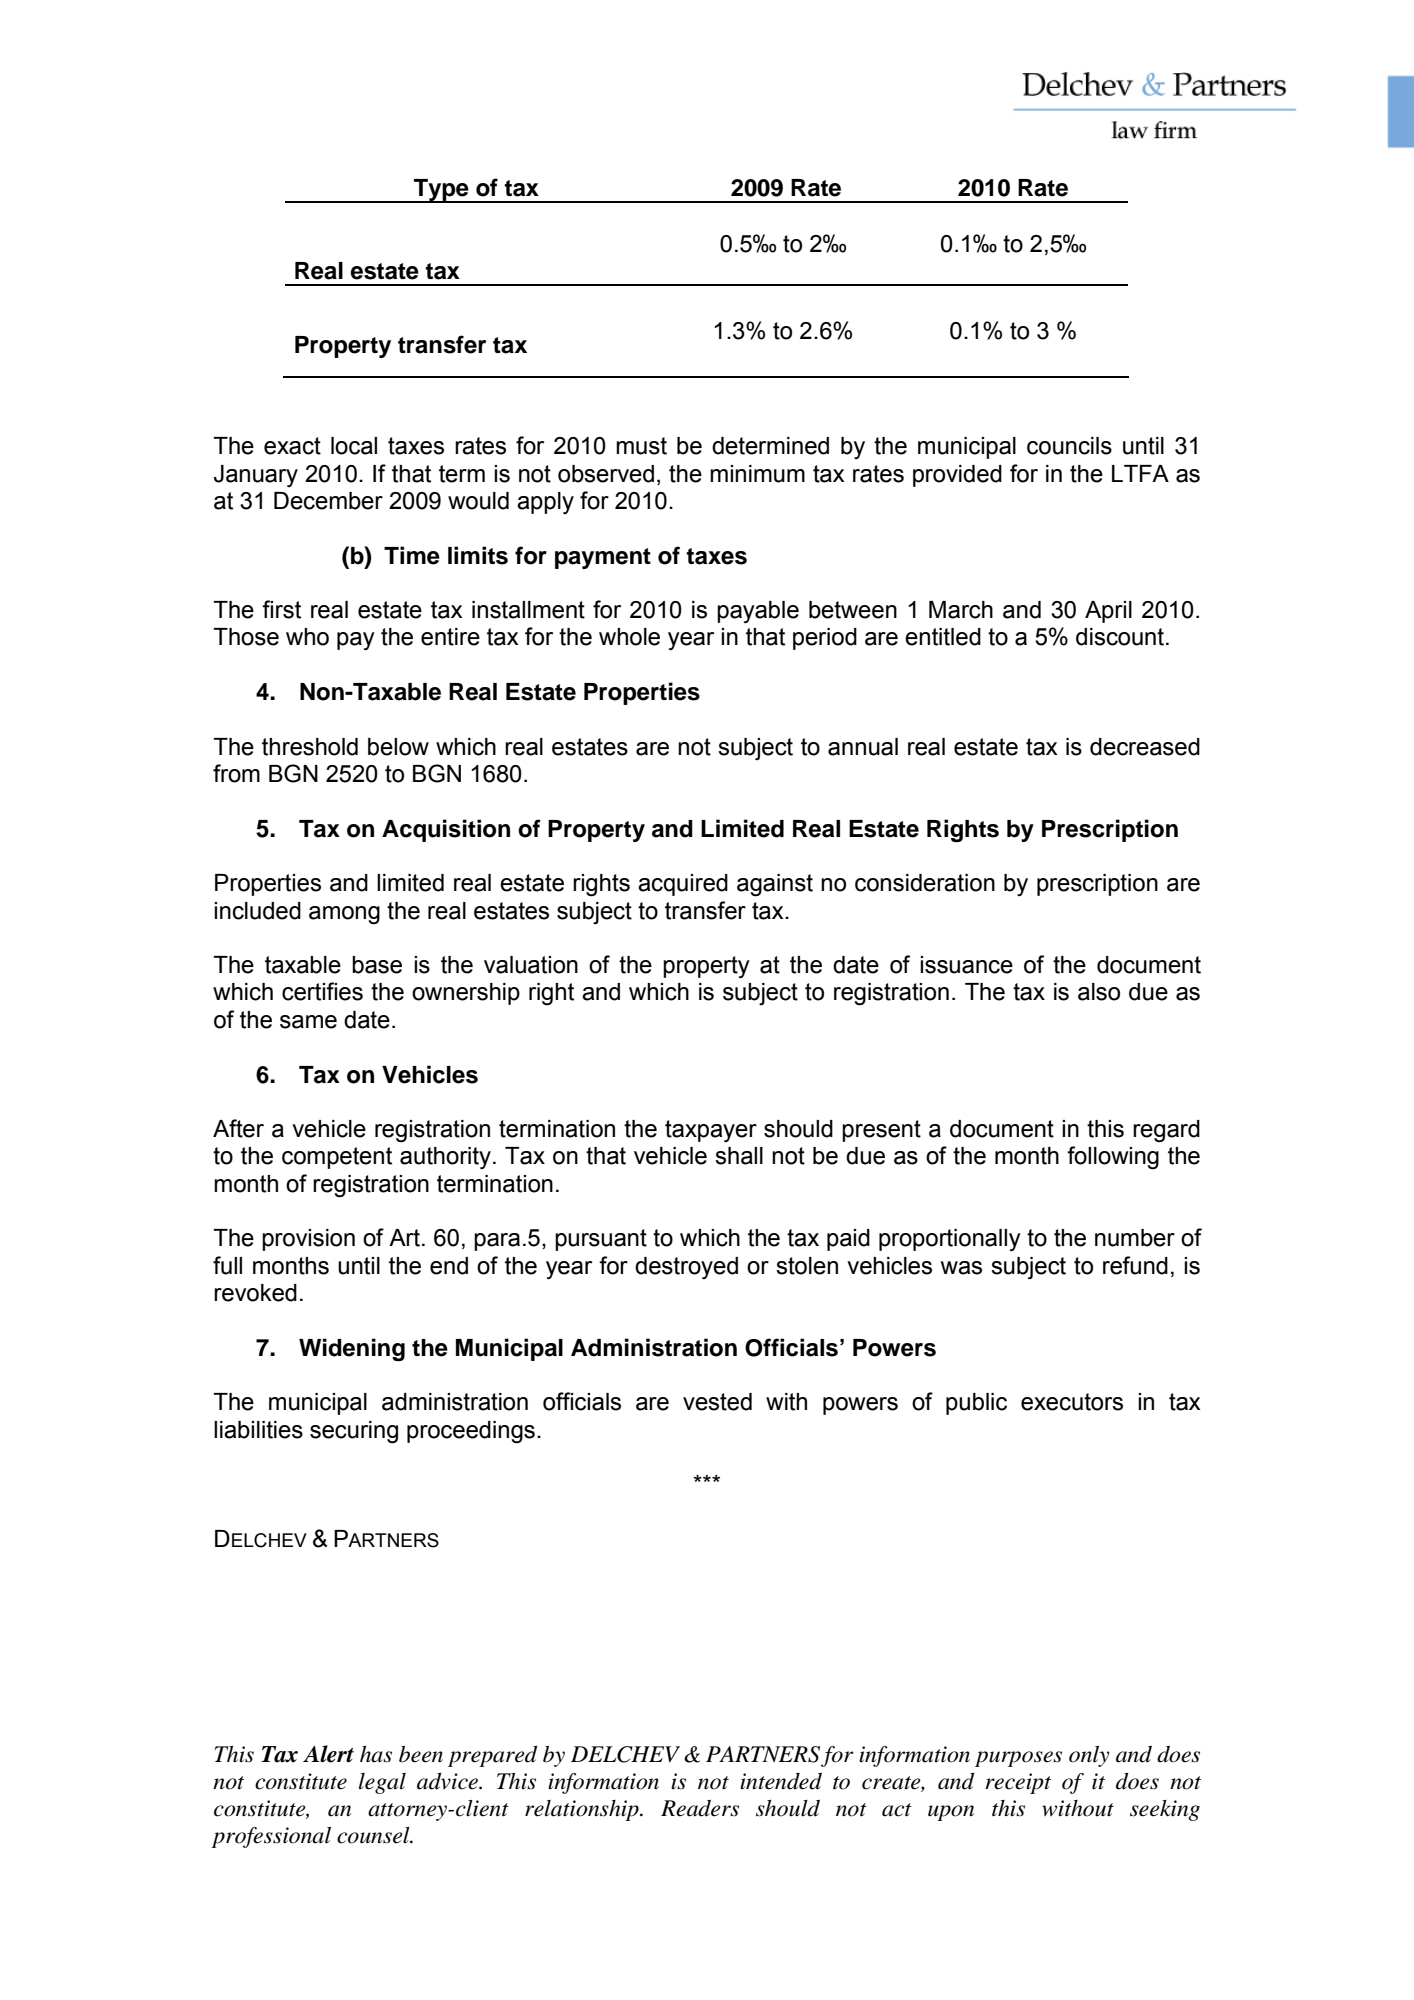 This image has height=2000, width=1414. What do you see at coordinates (308, 1240) in the image?
I see `provision` at bounding box center [308, 1240].
